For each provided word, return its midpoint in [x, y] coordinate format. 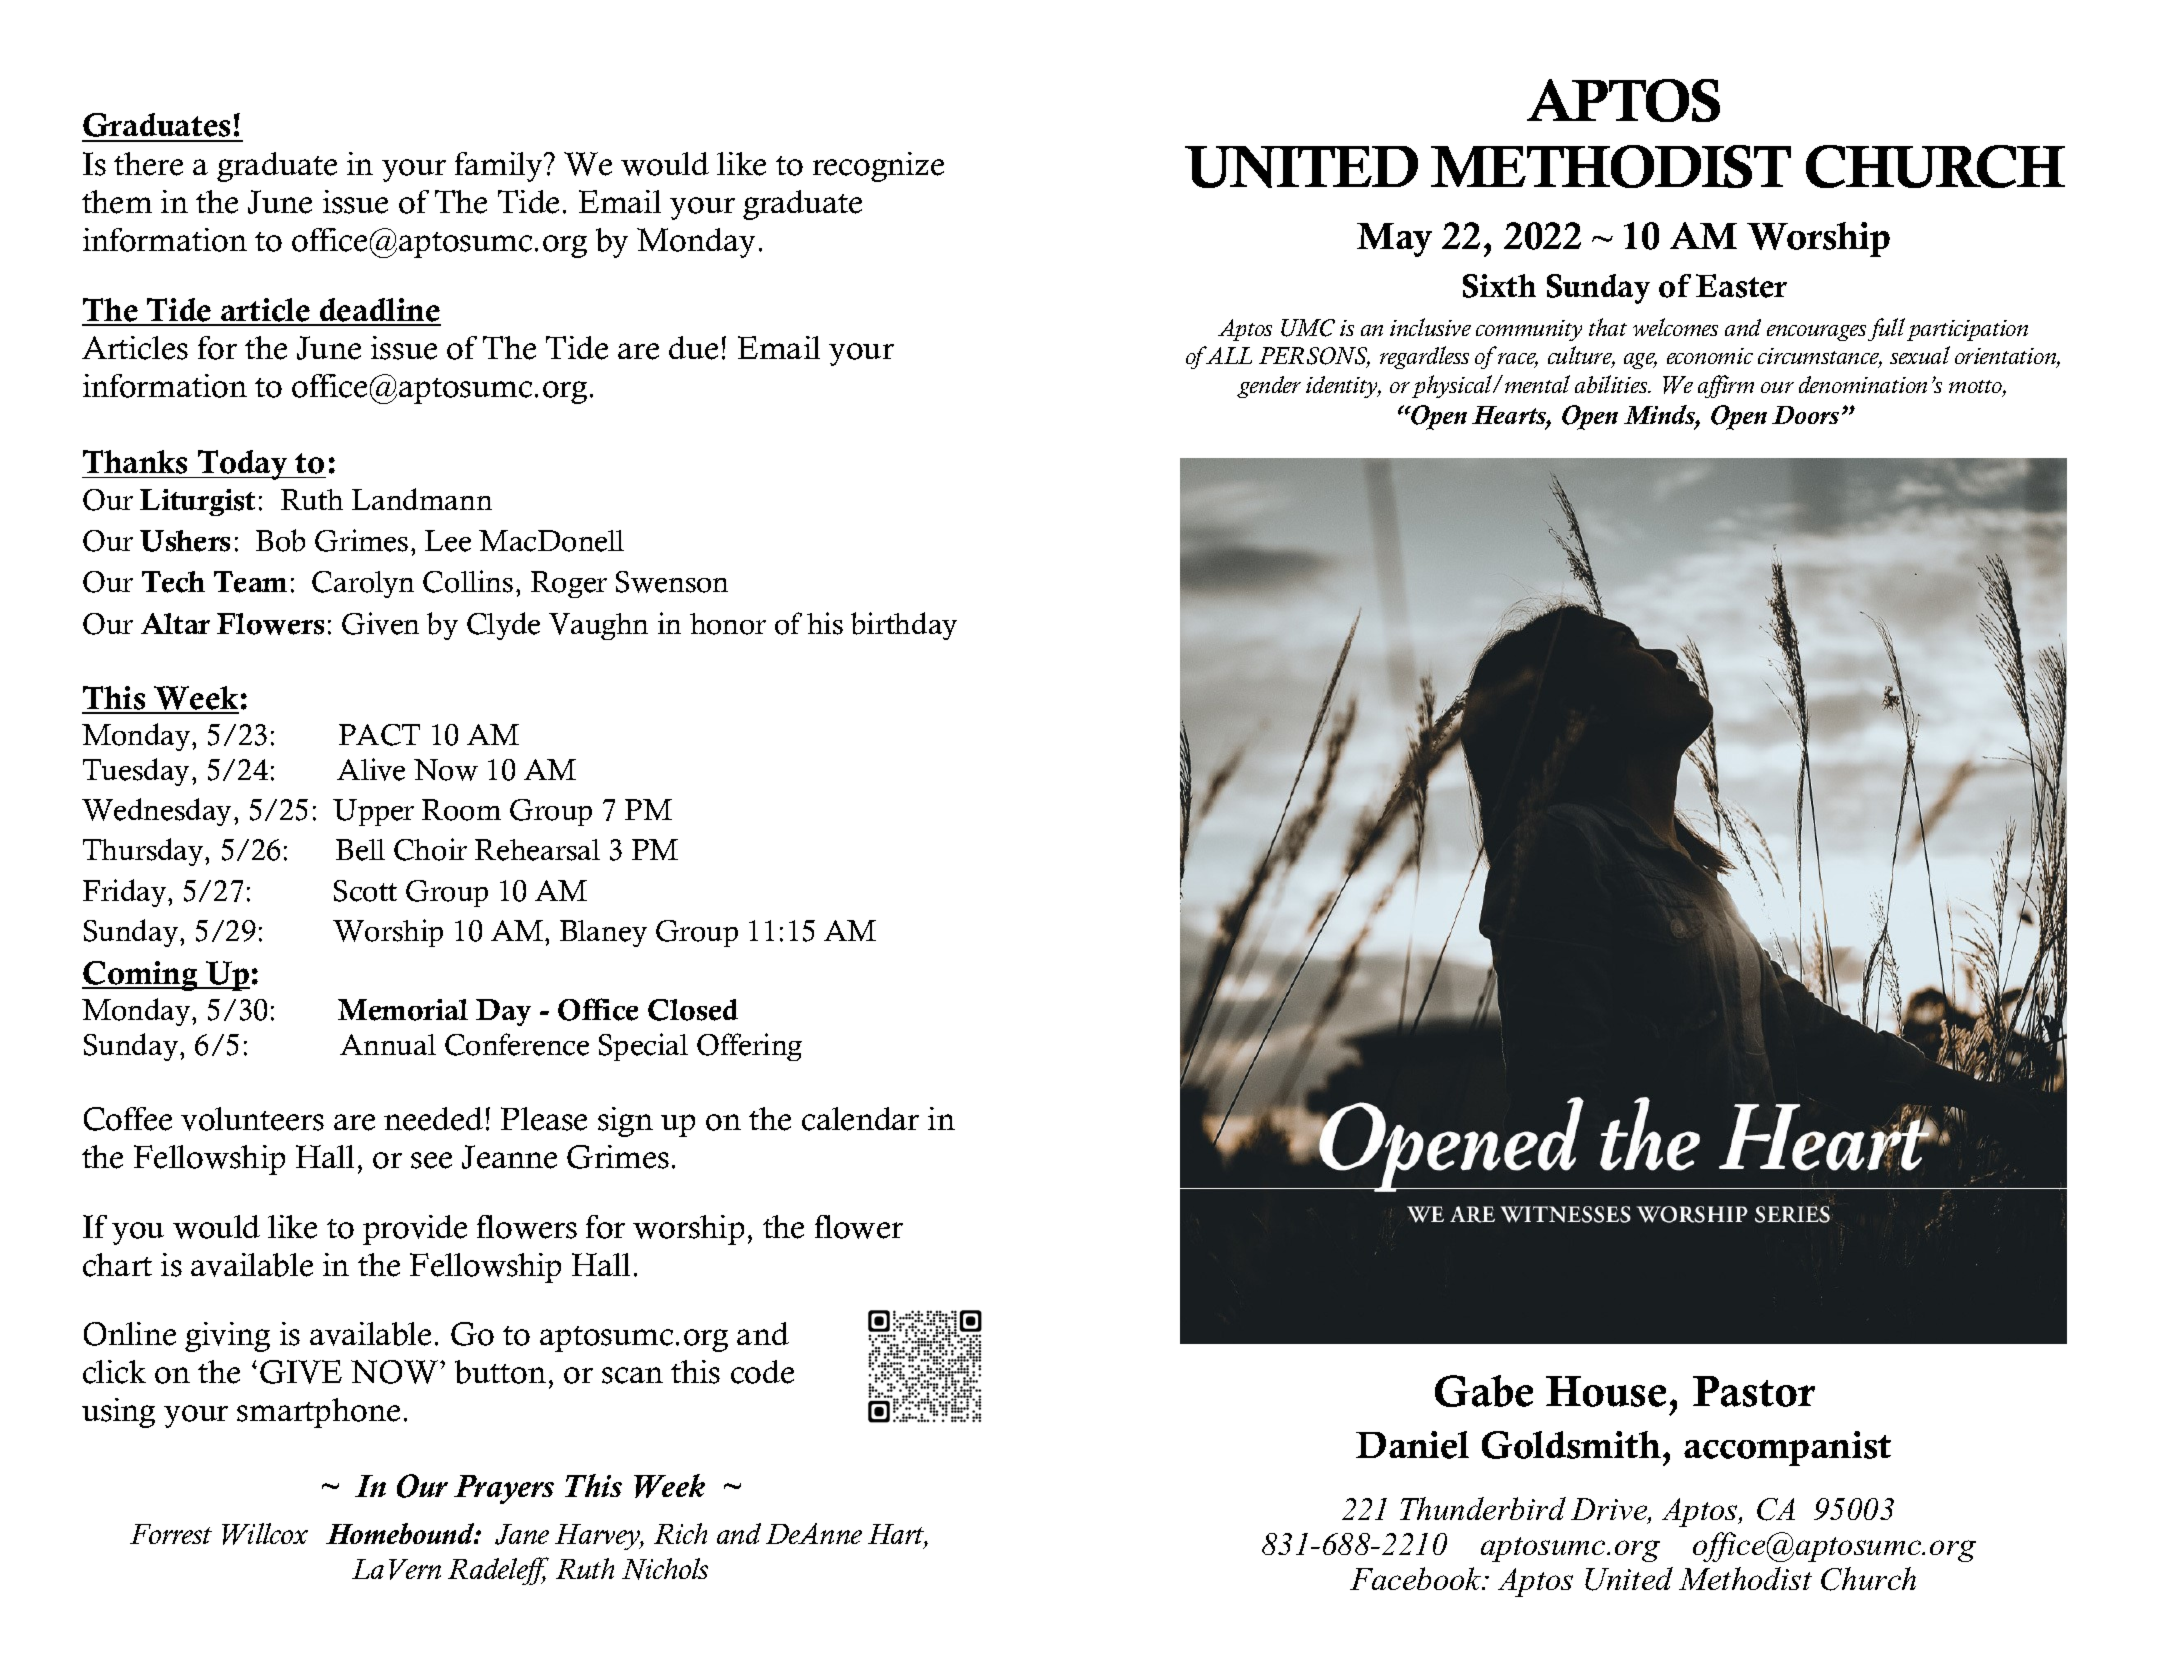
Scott [365, 891]
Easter [1741, 286]
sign [625, 1122]
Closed [693, 1010]
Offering [749, 1047]
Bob [280, 540]
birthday [904, 626]
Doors [1805, 415]
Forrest [171, 1534]
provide [415, 1230]
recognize [878, 167]
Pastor [1754, 1391]
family [500, 167]
